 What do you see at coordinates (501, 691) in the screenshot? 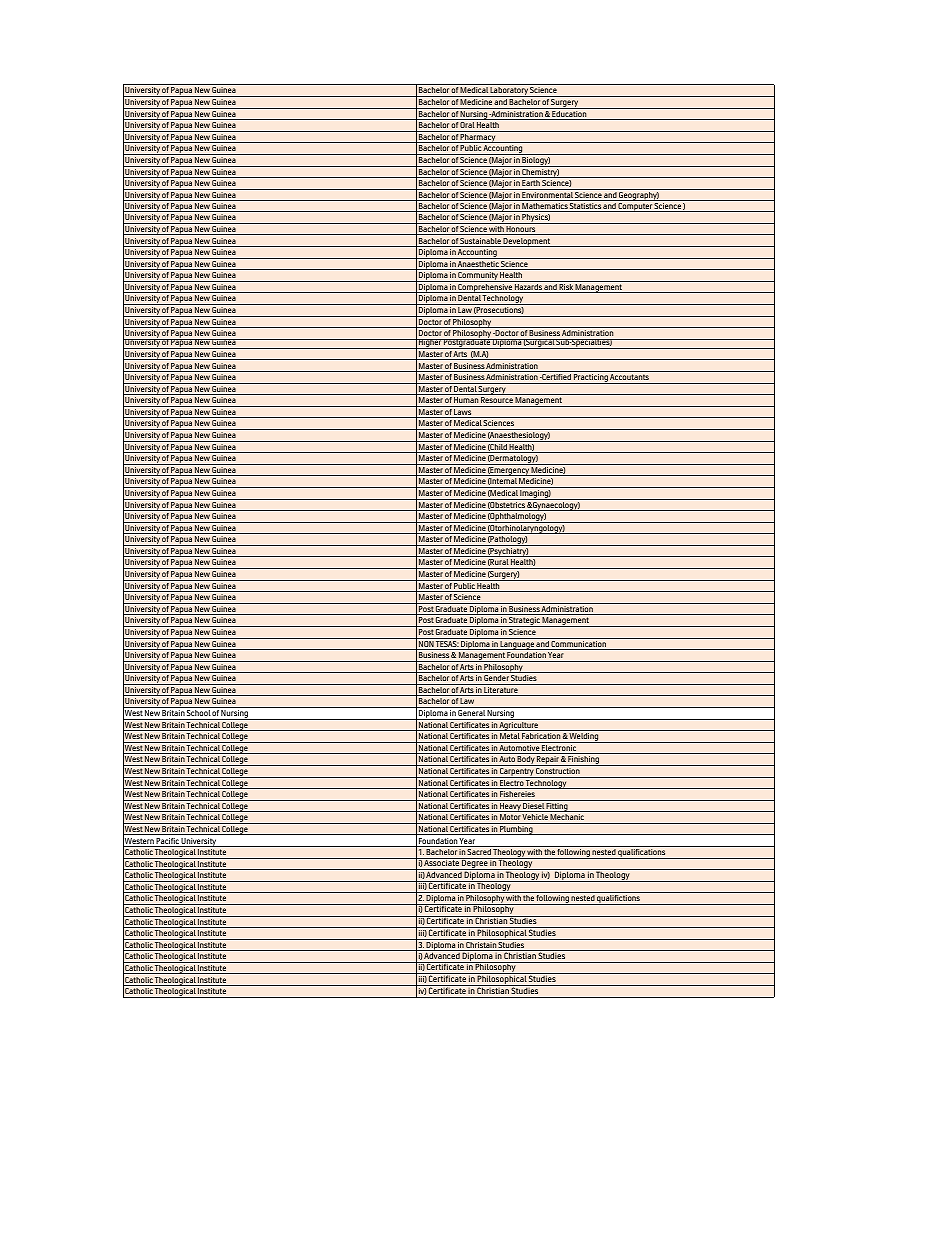
I see `Literature` at bounding box center [501, 691].
